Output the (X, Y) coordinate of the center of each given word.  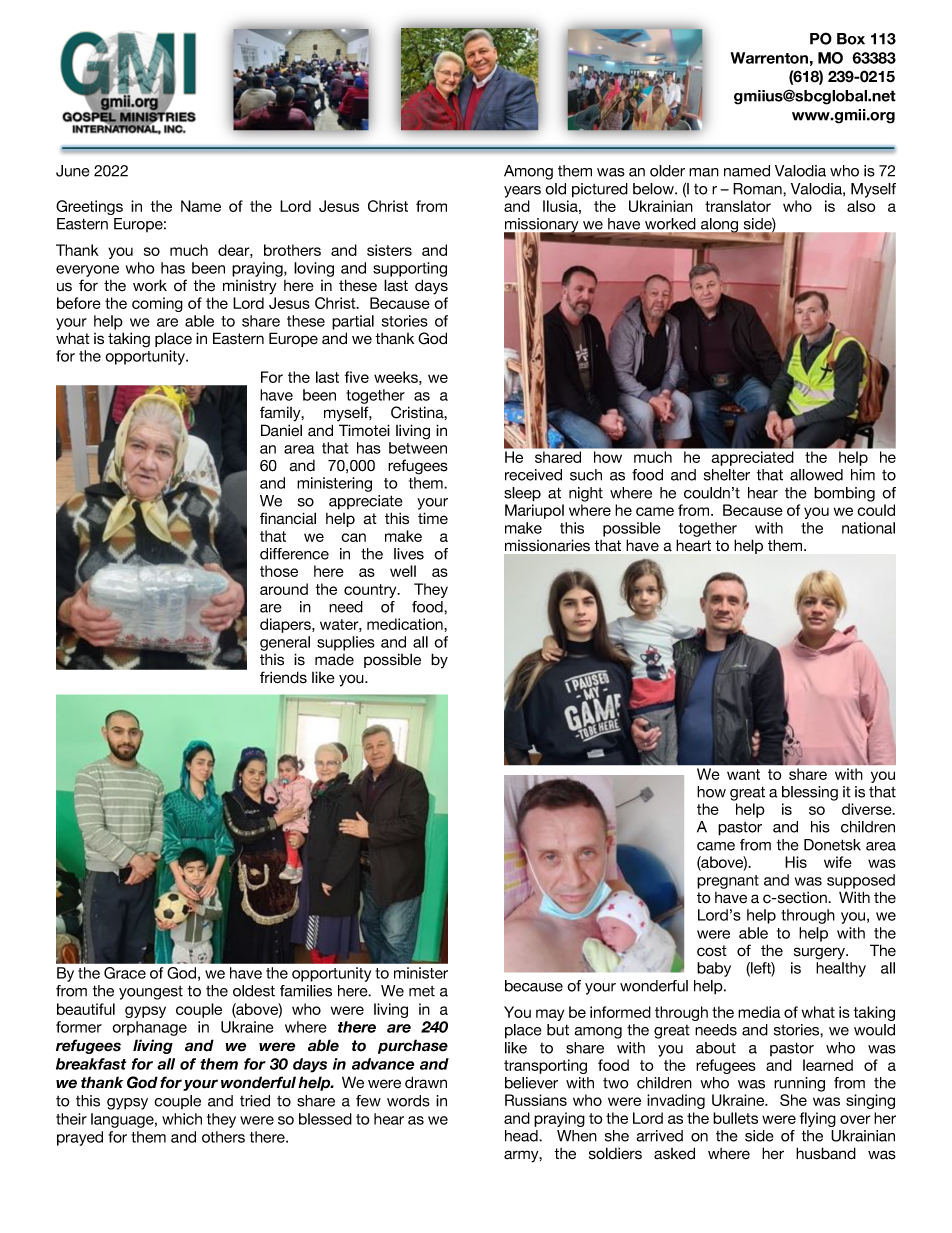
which (182, 1119)
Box (851, 39)
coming (157, 304)
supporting (410, 269)
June (73, 171)
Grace (125, 973)
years (522, 192)
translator (738, 206)
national (868, 528)
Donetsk (832, 845)
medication (406, 624)
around (284, 589)
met (422, 991)
